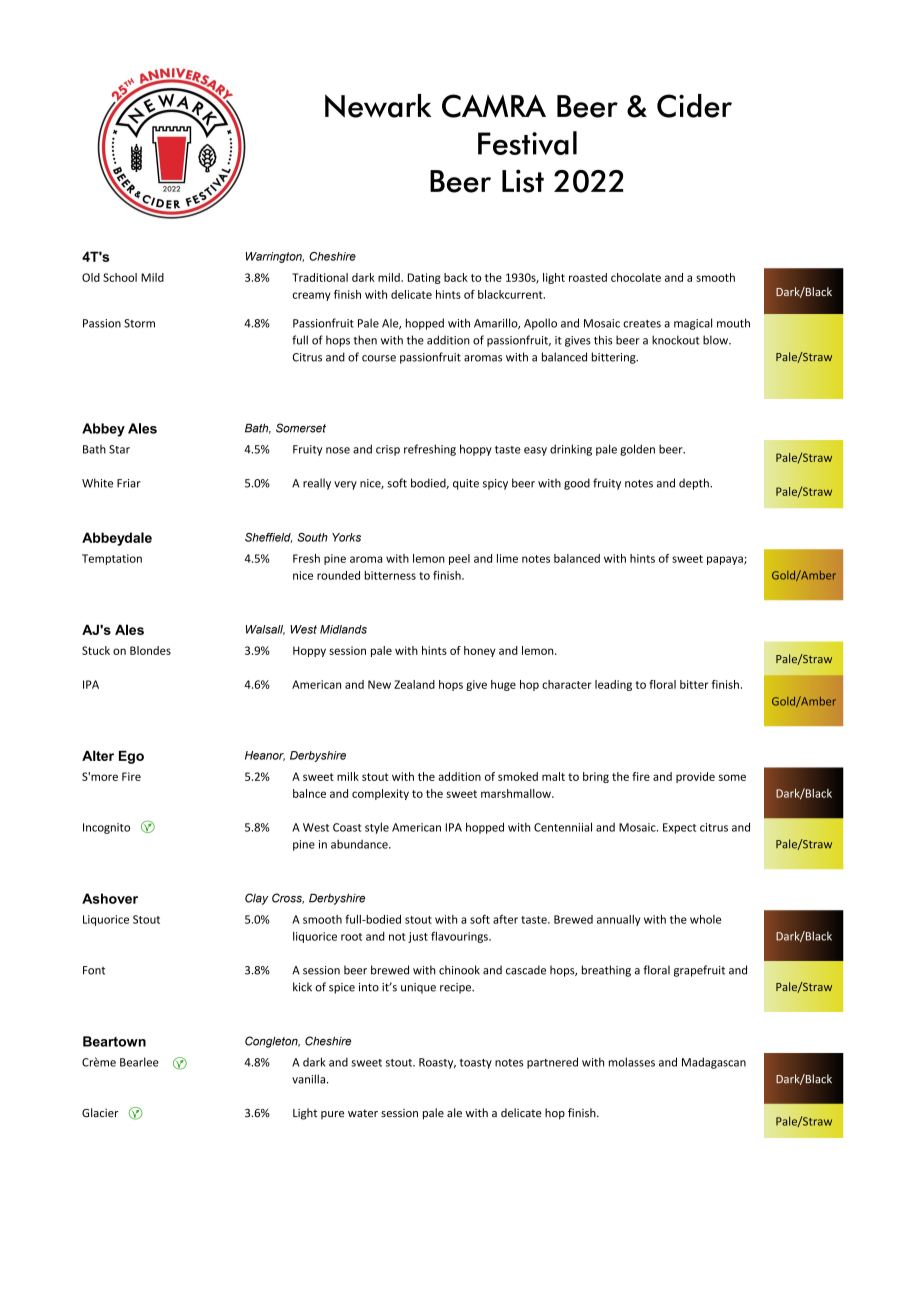 Image resolution: width=924 pixels, height=1308 pixels. Describe the element at coordinates (120, 277) in the document. I see `School` at that location.
